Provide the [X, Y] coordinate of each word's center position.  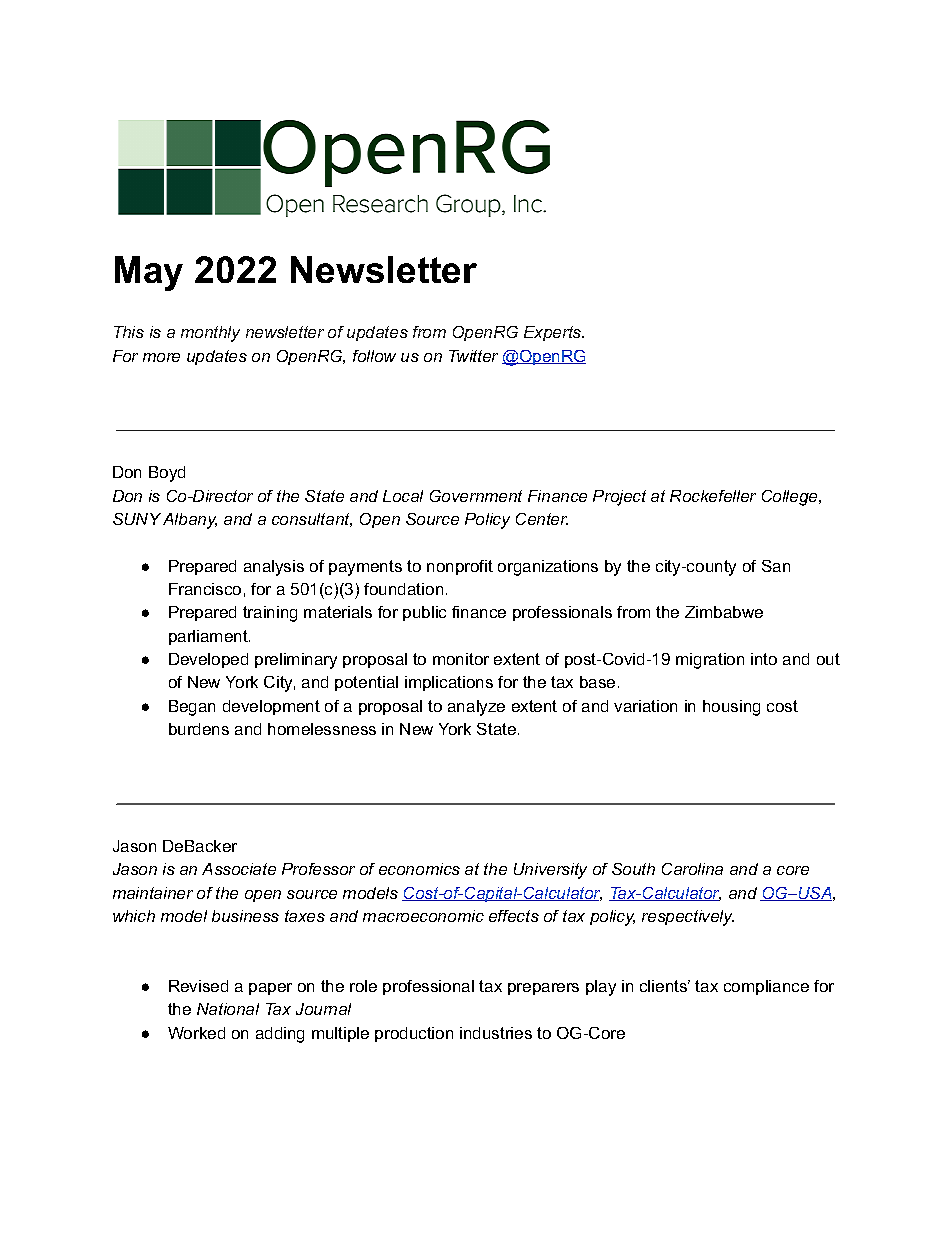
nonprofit [460, 567]
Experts [554, 333]
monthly [210, 334]
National [228, 1009]
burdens [199, 729]
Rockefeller [713, 496]
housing [731, 708]
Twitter [473, 356]
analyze [476, 708]
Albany [190, 521]
